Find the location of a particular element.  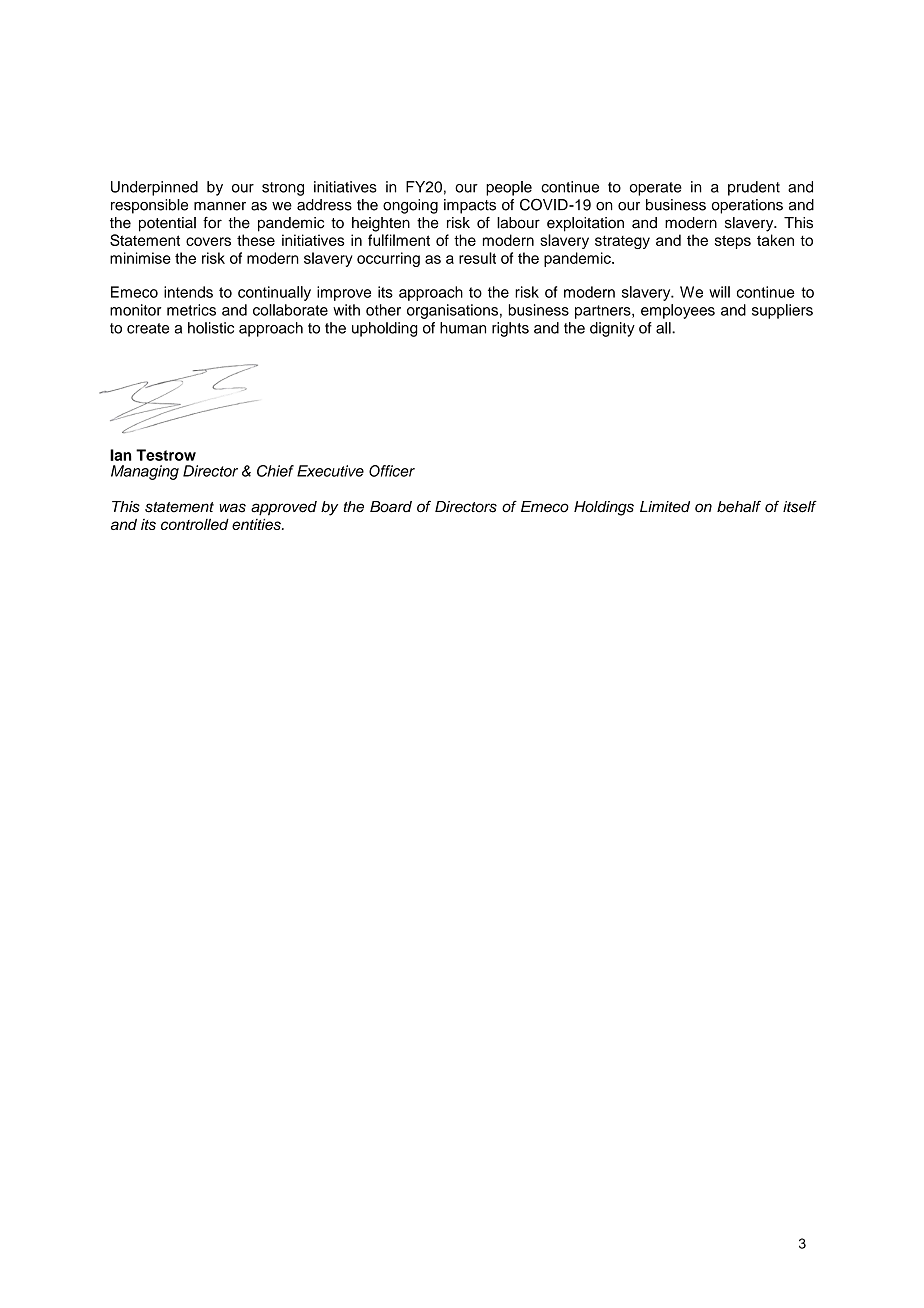

behalf is located at coordinates (739, 506).
